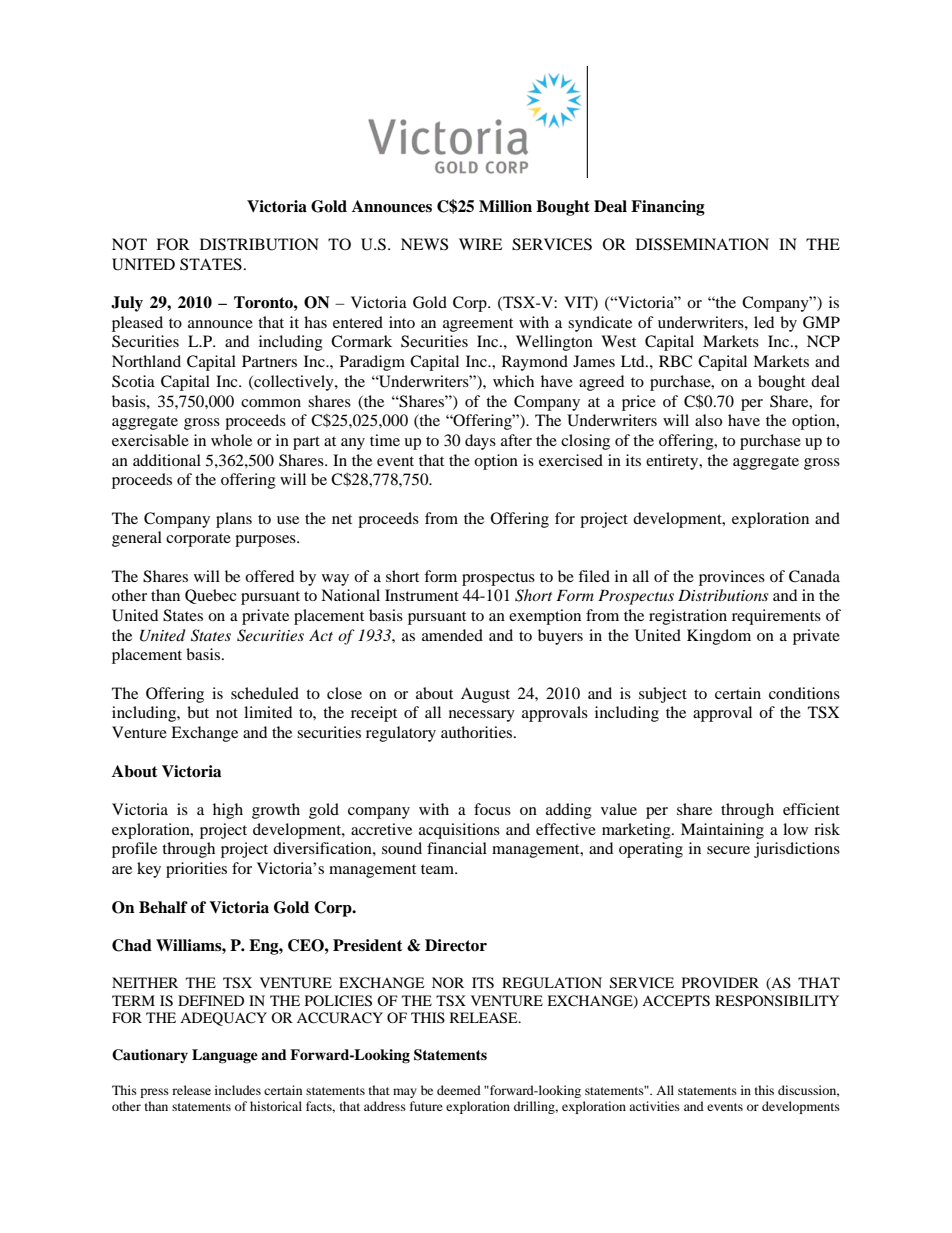  I want to click on Maintaining, so click(722, 831).
